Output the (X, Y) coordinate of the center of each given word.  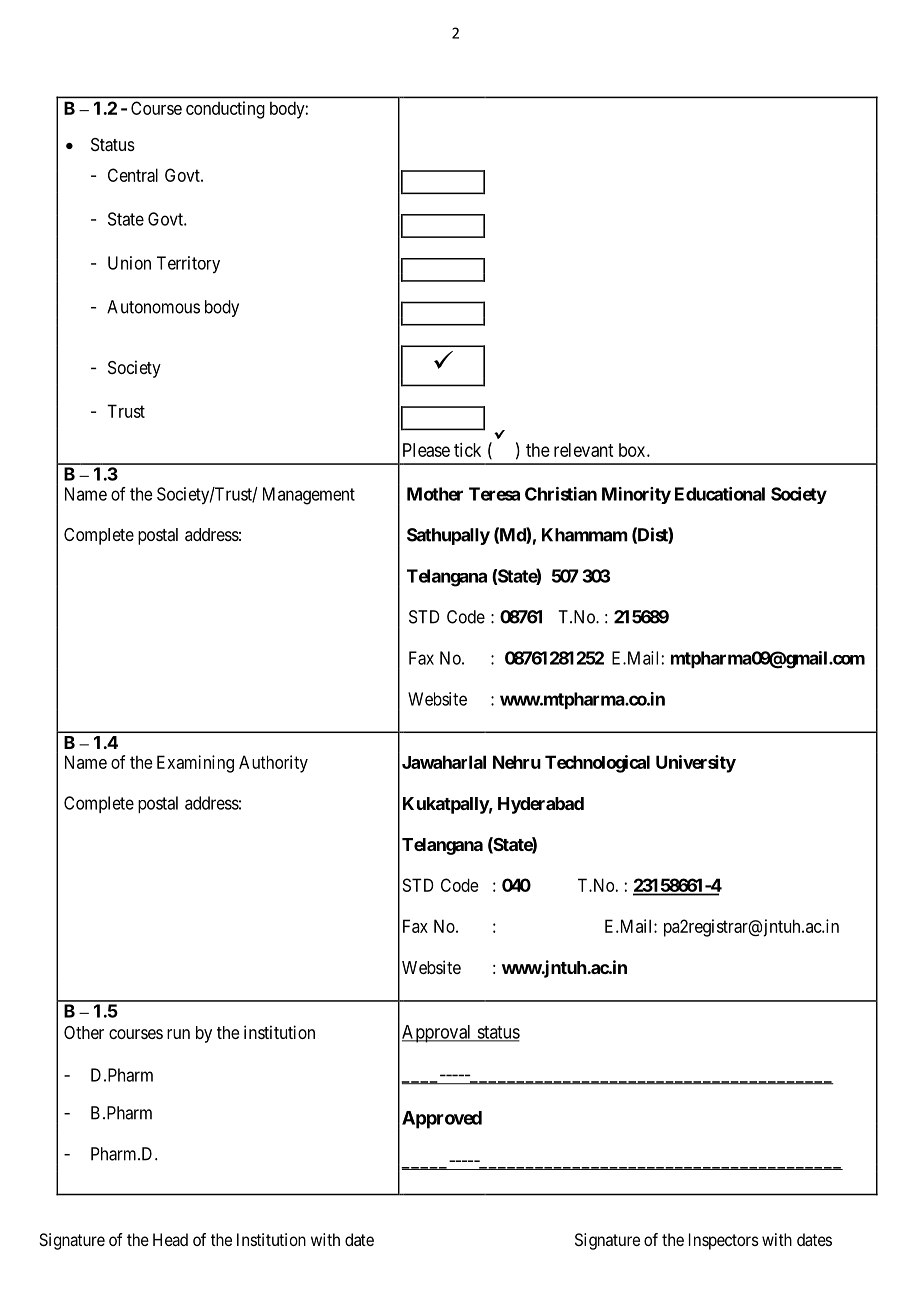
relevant (583, 450)
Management (309, 496)
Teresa (494, 494)
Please (426, 450)
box (633, 450)
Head (170, 1239)
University (696, 764)
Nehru (517, 762)
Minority (636, 495)
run (178, 1034)
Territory (188, 264)
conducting (225, 110)
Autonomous (153, 307)
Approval (438, 1034)
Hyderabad (541, 805)
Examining (195, 764)
